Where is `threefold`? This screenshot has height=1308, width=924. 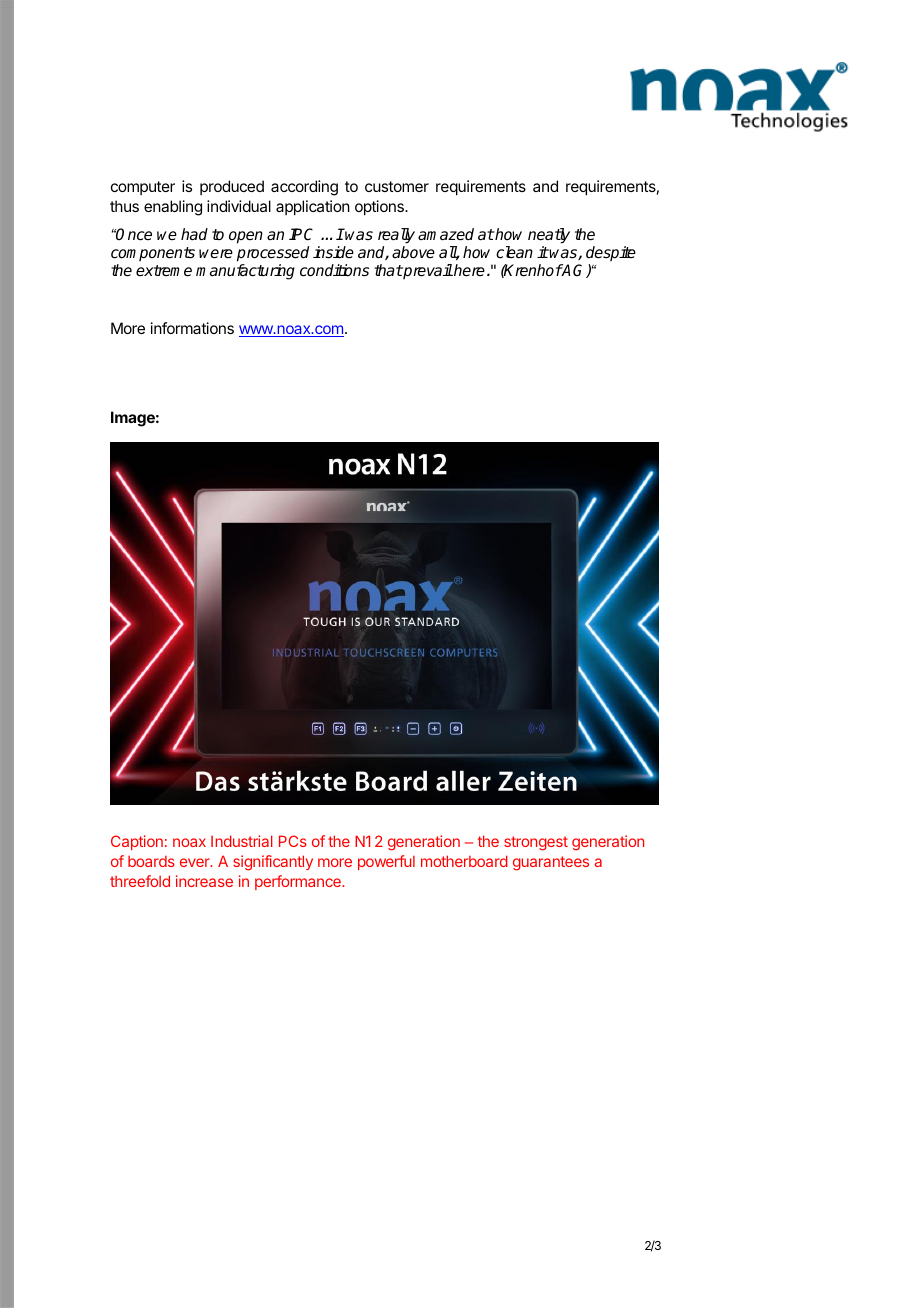 threefold is located at coordinates (140, 881).
